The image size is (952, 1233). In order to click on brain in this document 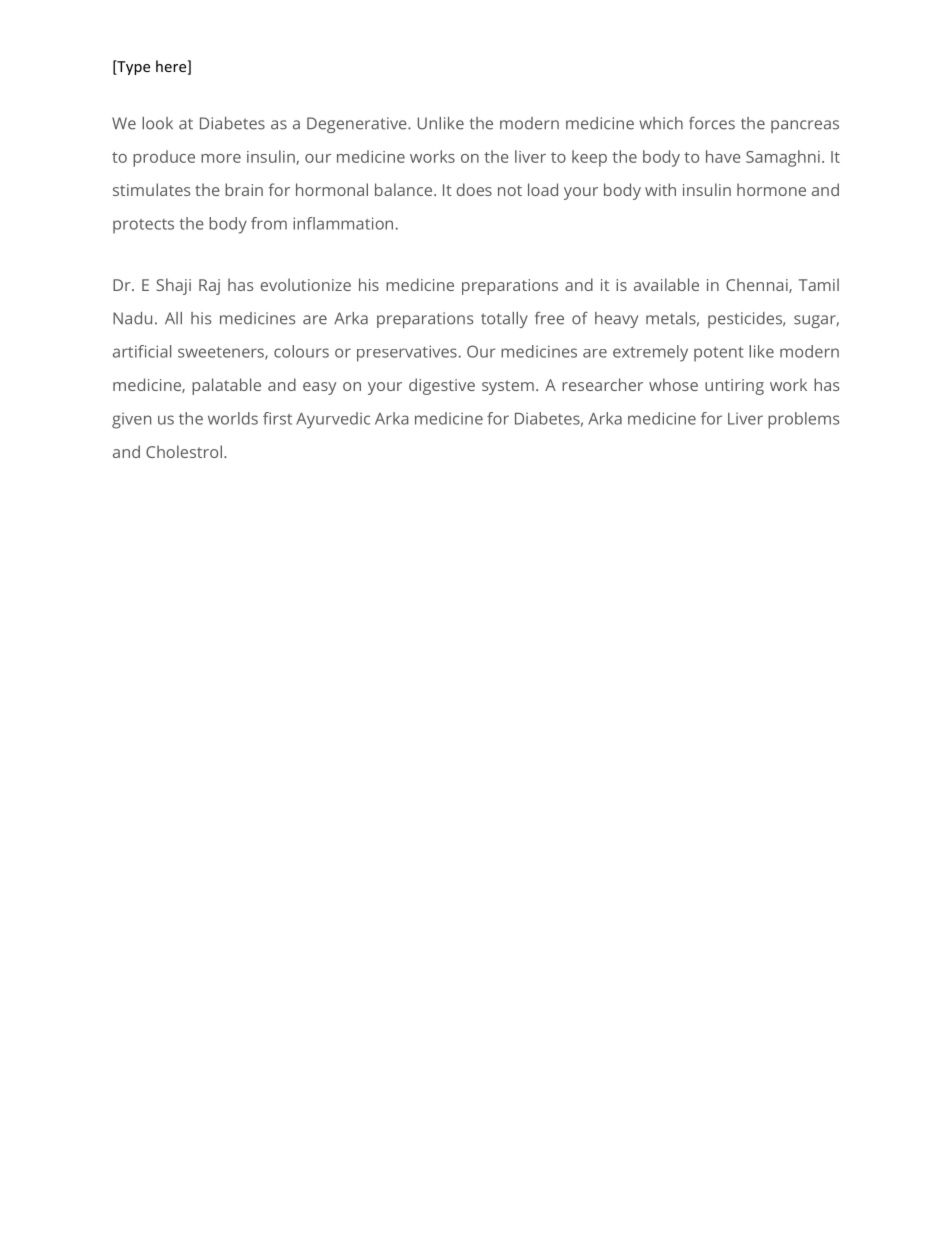, I will do `click(244, 189)`.
